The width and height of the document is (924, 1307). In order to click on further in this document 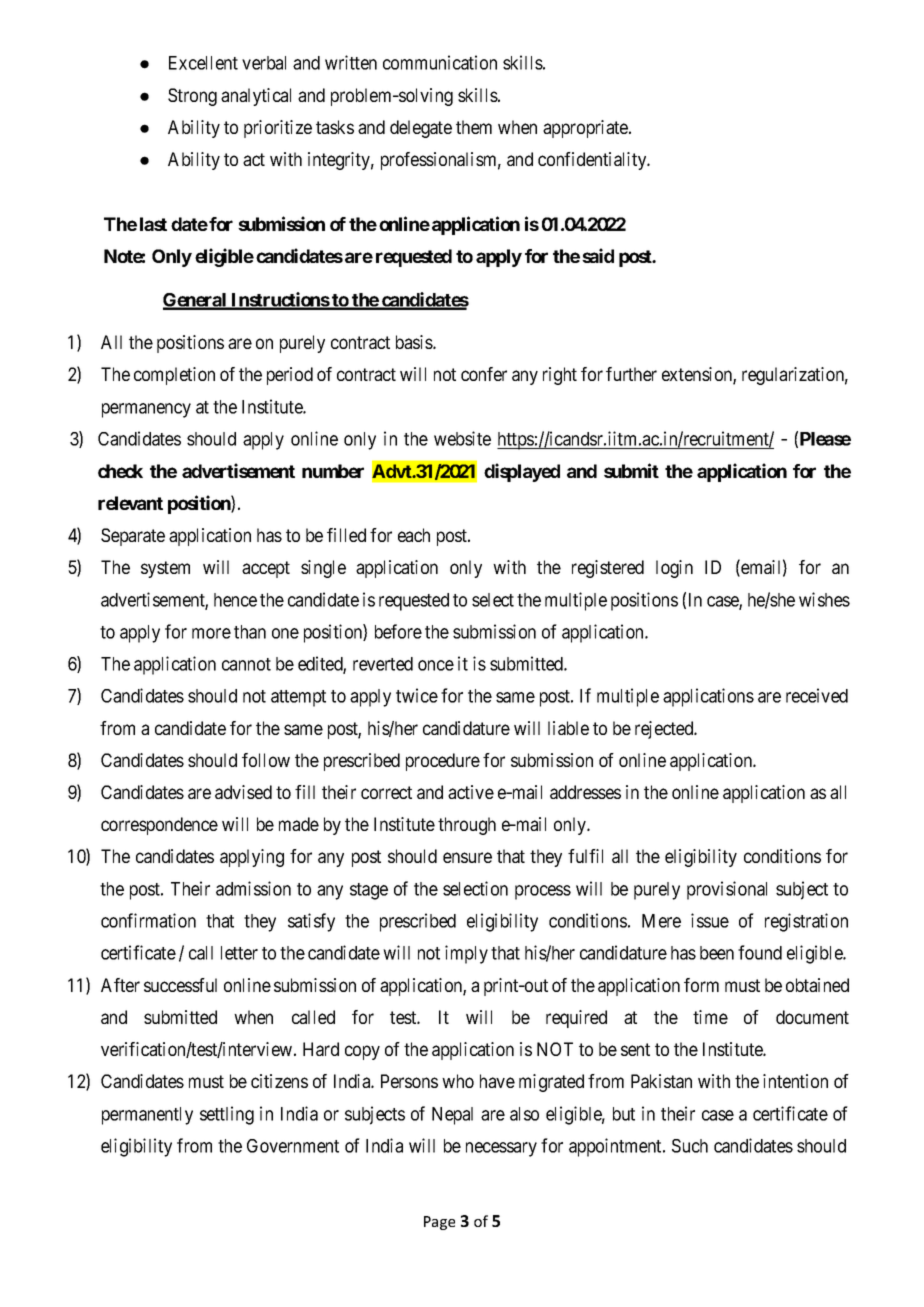, I will do `click(631, 374)`.
